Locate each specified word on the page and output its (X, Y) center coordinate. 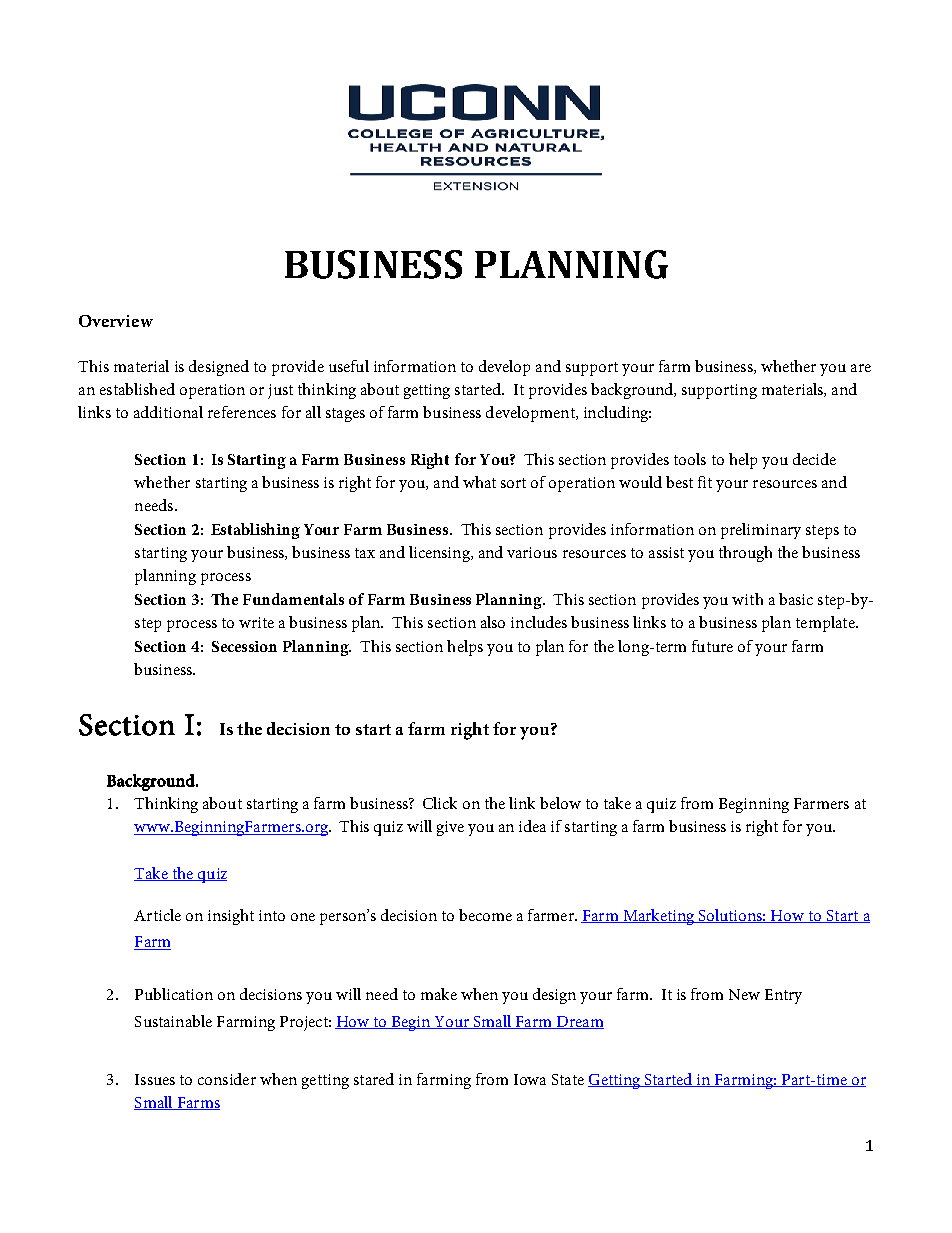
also (493, 622)
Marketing (659, 917)
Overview (116, 321)
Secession (244, 646)
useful (349, 366)
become (485, 915)
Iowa (530, 1079)
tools (690, 459)
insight (231, 917)
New (744, 994)
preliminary (761, 531)
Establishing (255, 531)
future (712, 646)
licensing (440, 554)
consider (227, 1079)
